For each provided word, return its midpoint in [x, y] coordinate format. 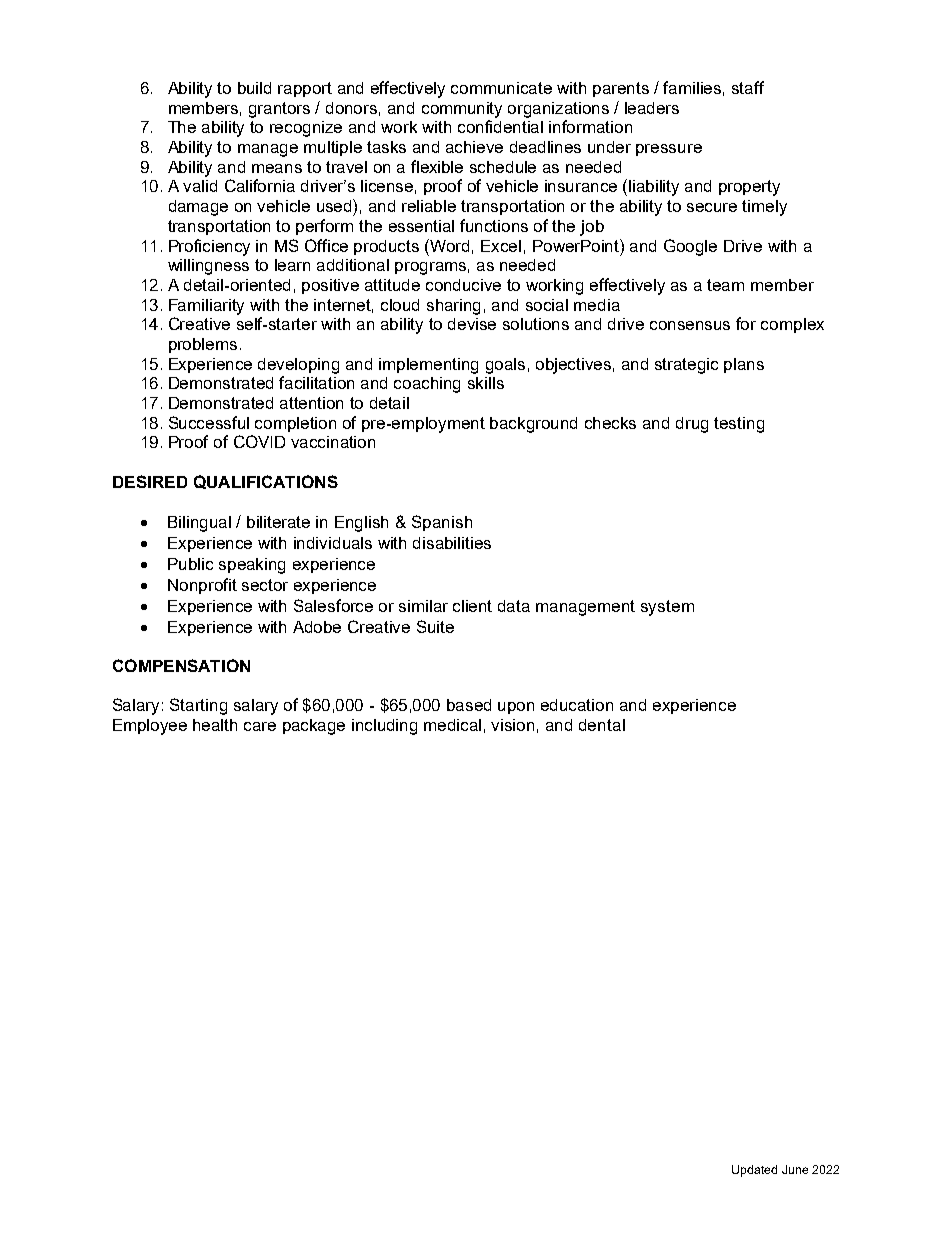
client [472, 606]
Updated [754, 1171]
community [462, 110]
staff [748, 87]
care [260, 726]
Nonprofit [202, 586]
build [254, 88]
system [667, 608]
